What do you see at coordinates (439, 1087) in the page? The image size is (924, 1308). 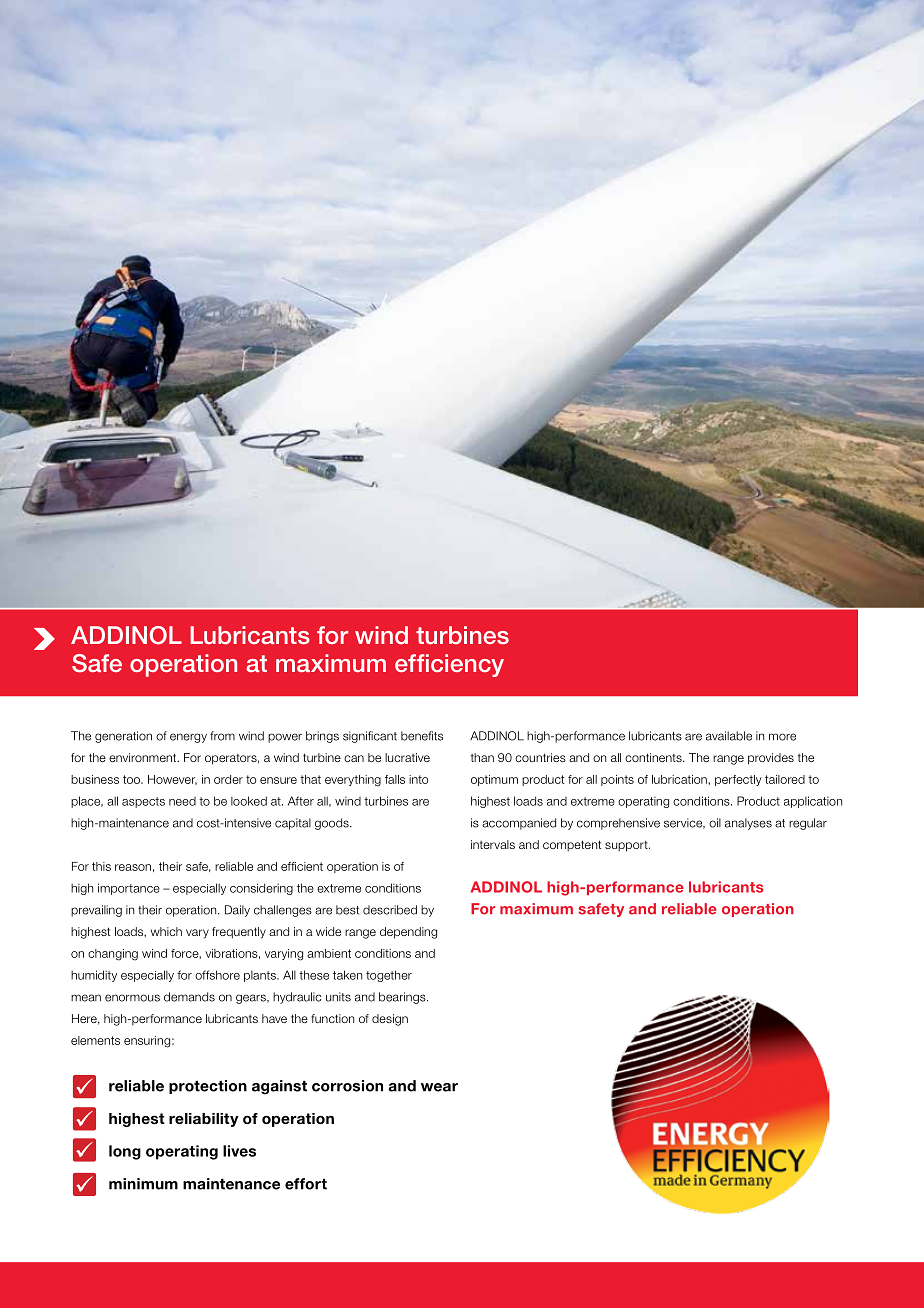 I see `wear` at bounding box center [439, 1087].
